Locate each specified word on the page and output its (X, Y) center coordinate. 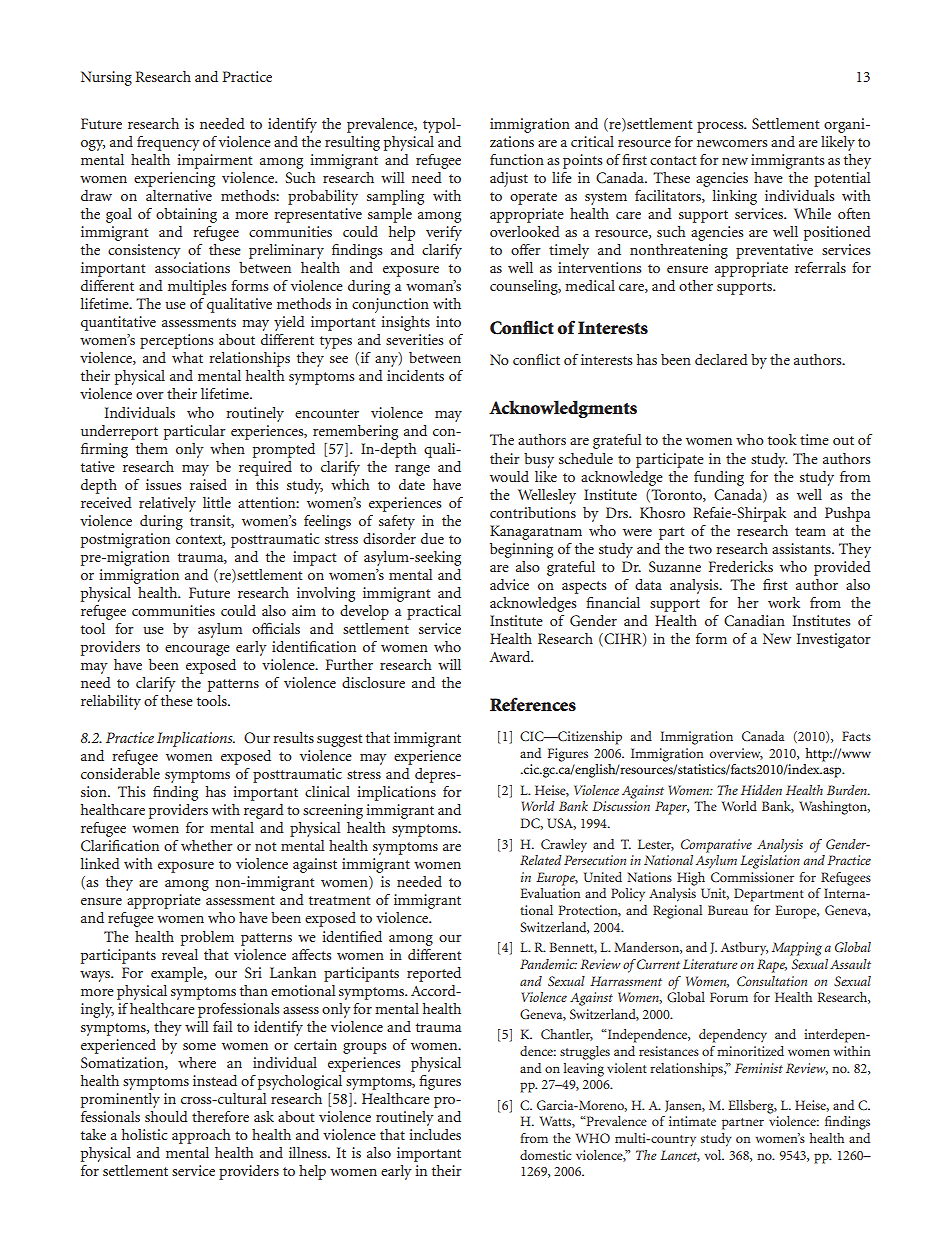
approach (201, 1136)
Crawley (564, 845)
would (509, 476)
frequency (168, 143)
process (721, 127)
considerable (120, 773)
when (227, 448)
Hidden (761, 790)
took (782, 439)
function (517, 159)
